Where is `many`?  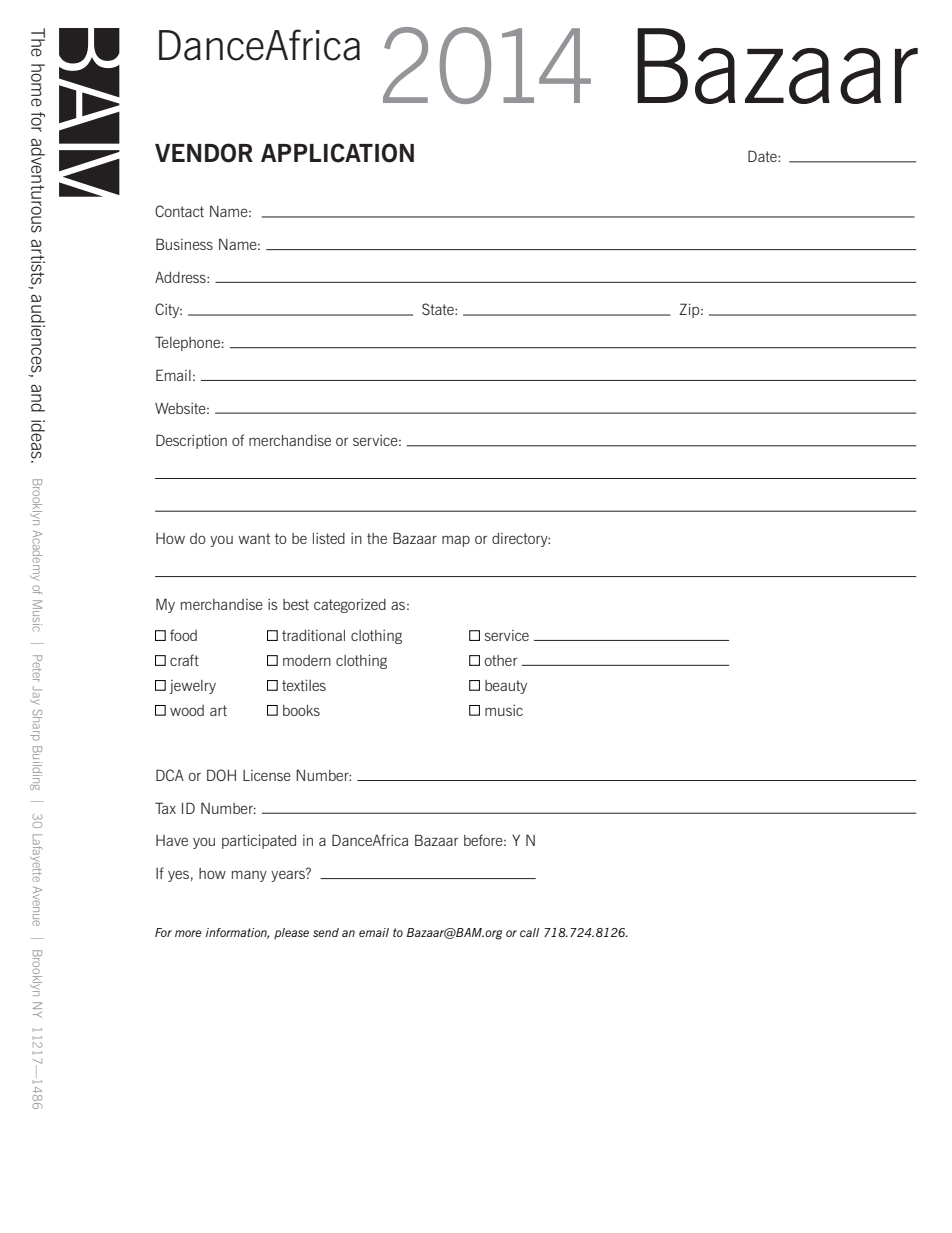
many is located at coordinates (249, 876).
